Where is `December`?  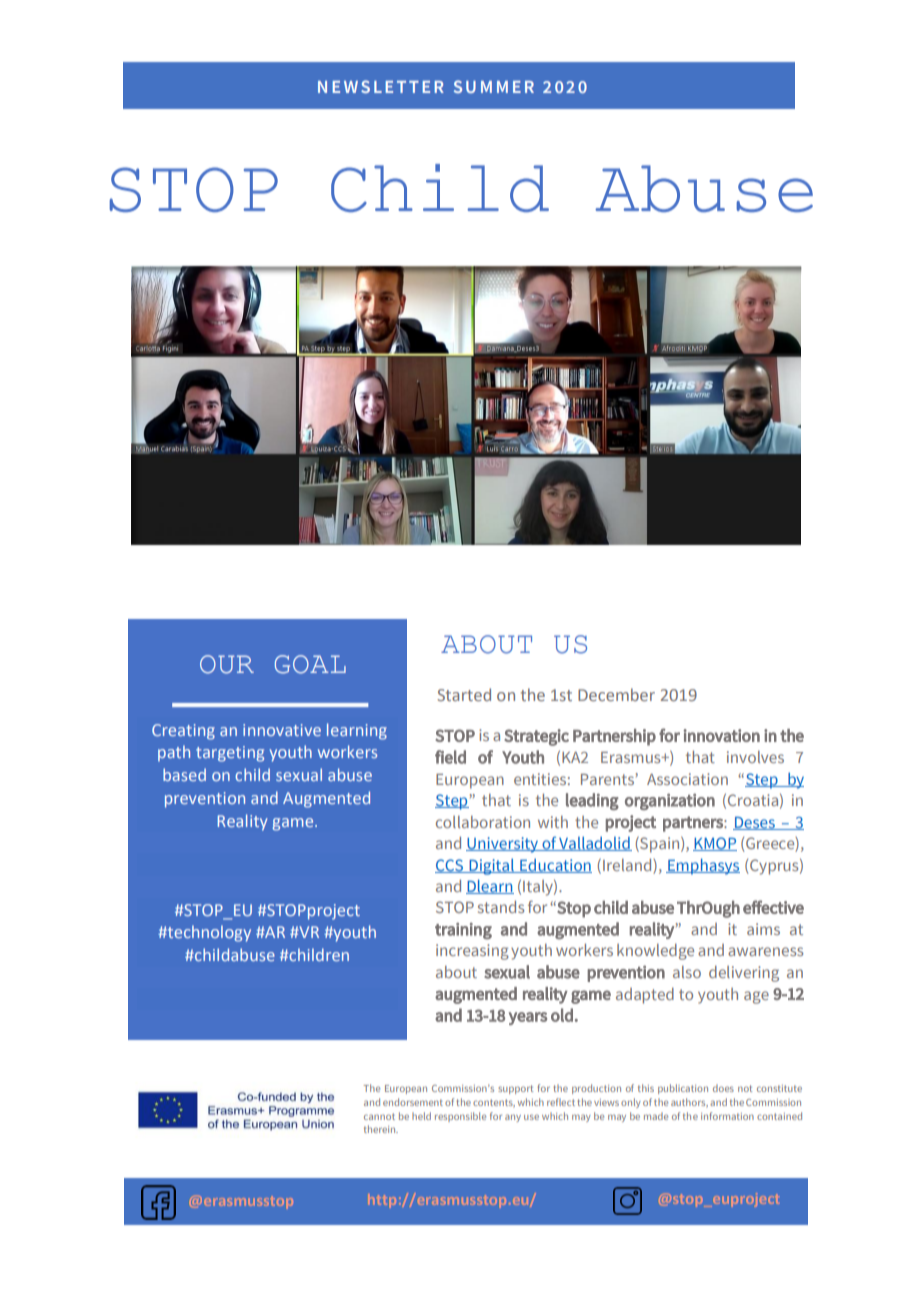 December is located at coordinates (616, 694).
